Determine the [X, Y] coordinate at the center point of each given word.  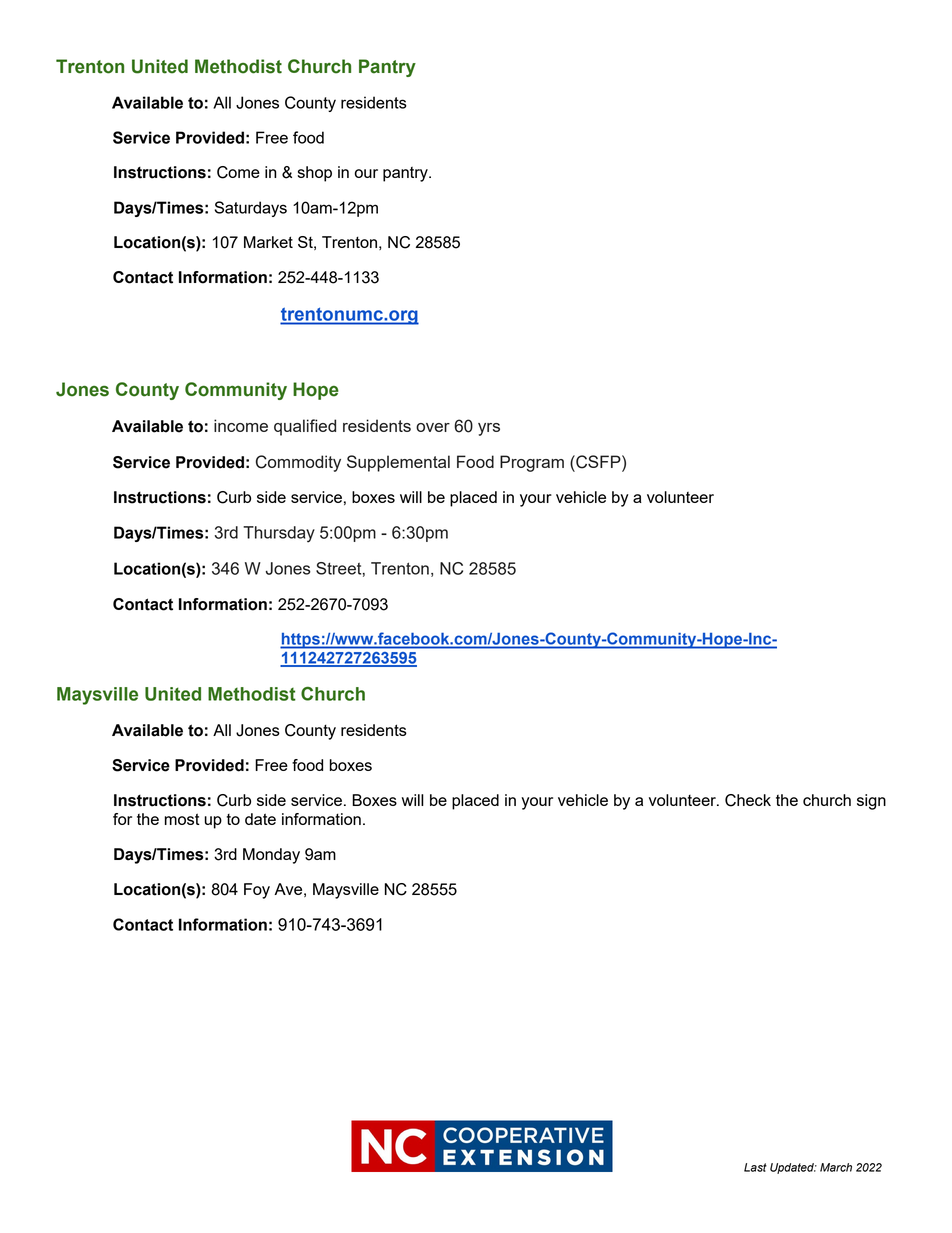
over [433, 427]
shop [315, 174]
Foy [257, 891]
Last [755, 1167]
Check [748, 800]
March [836, 1167]
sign [871, 802]
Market [268, 242]
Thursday [279, 534]
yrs [489, 429]
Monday [271, 856]
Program [532, 463]
